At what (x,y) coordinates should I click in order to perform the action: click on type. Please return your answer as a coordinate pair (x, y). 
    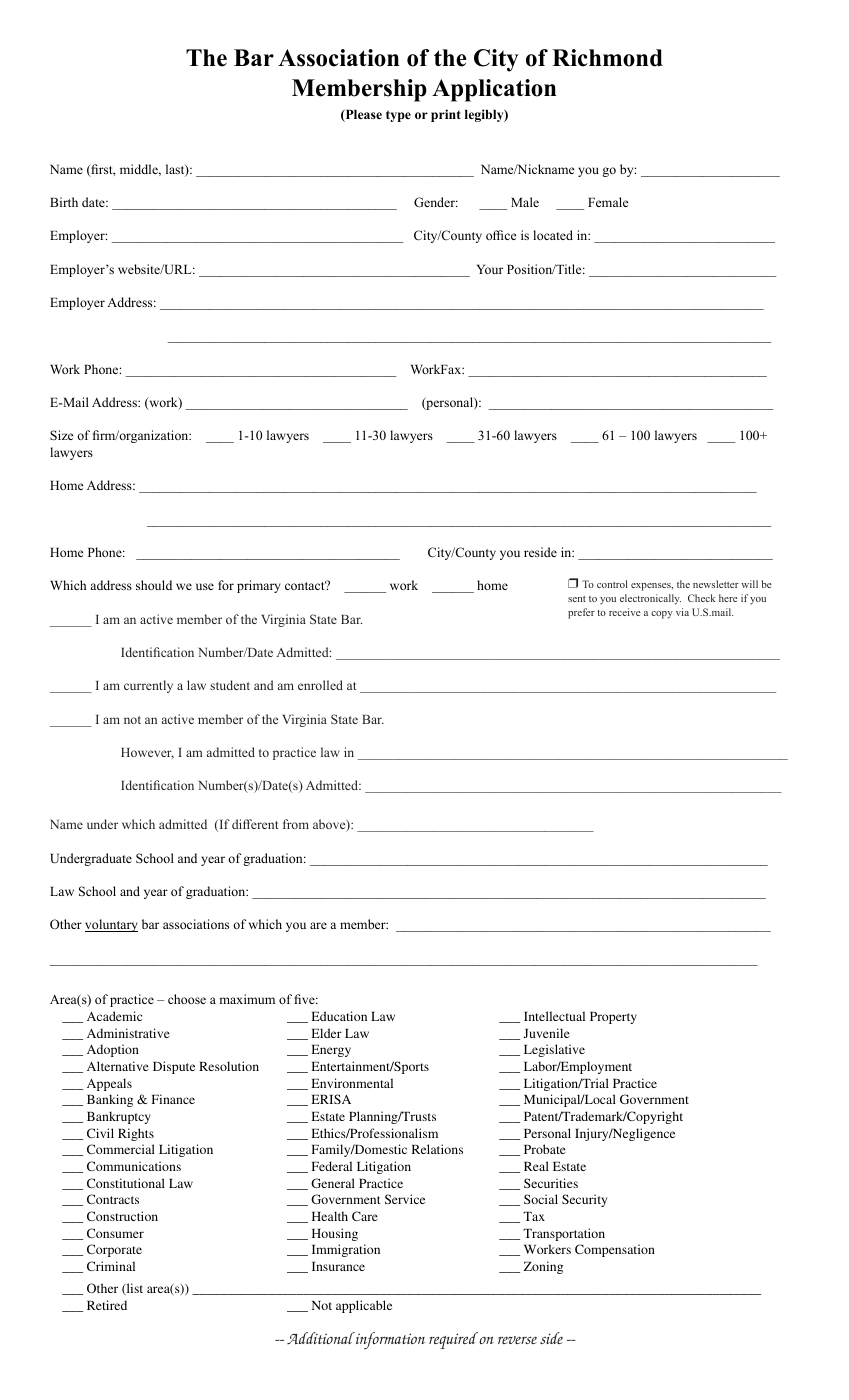
    Looking at the image, I should click on (398, 116).
